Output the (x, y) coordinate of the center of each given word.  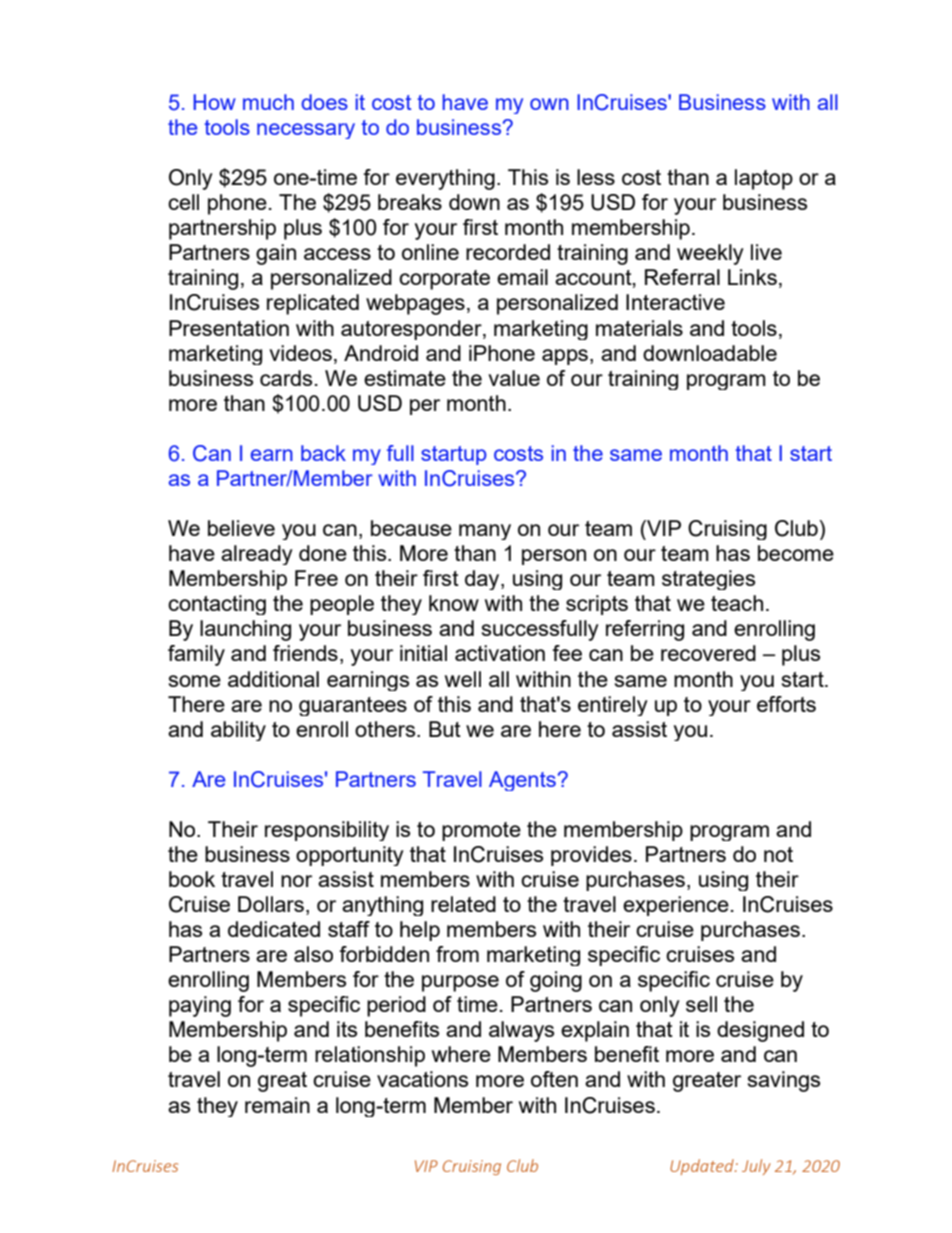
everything (445, 179)
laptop (764, 179)
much (268, 102)
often (554, 1079)
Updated (703, 1167)
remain (277, 1105)
